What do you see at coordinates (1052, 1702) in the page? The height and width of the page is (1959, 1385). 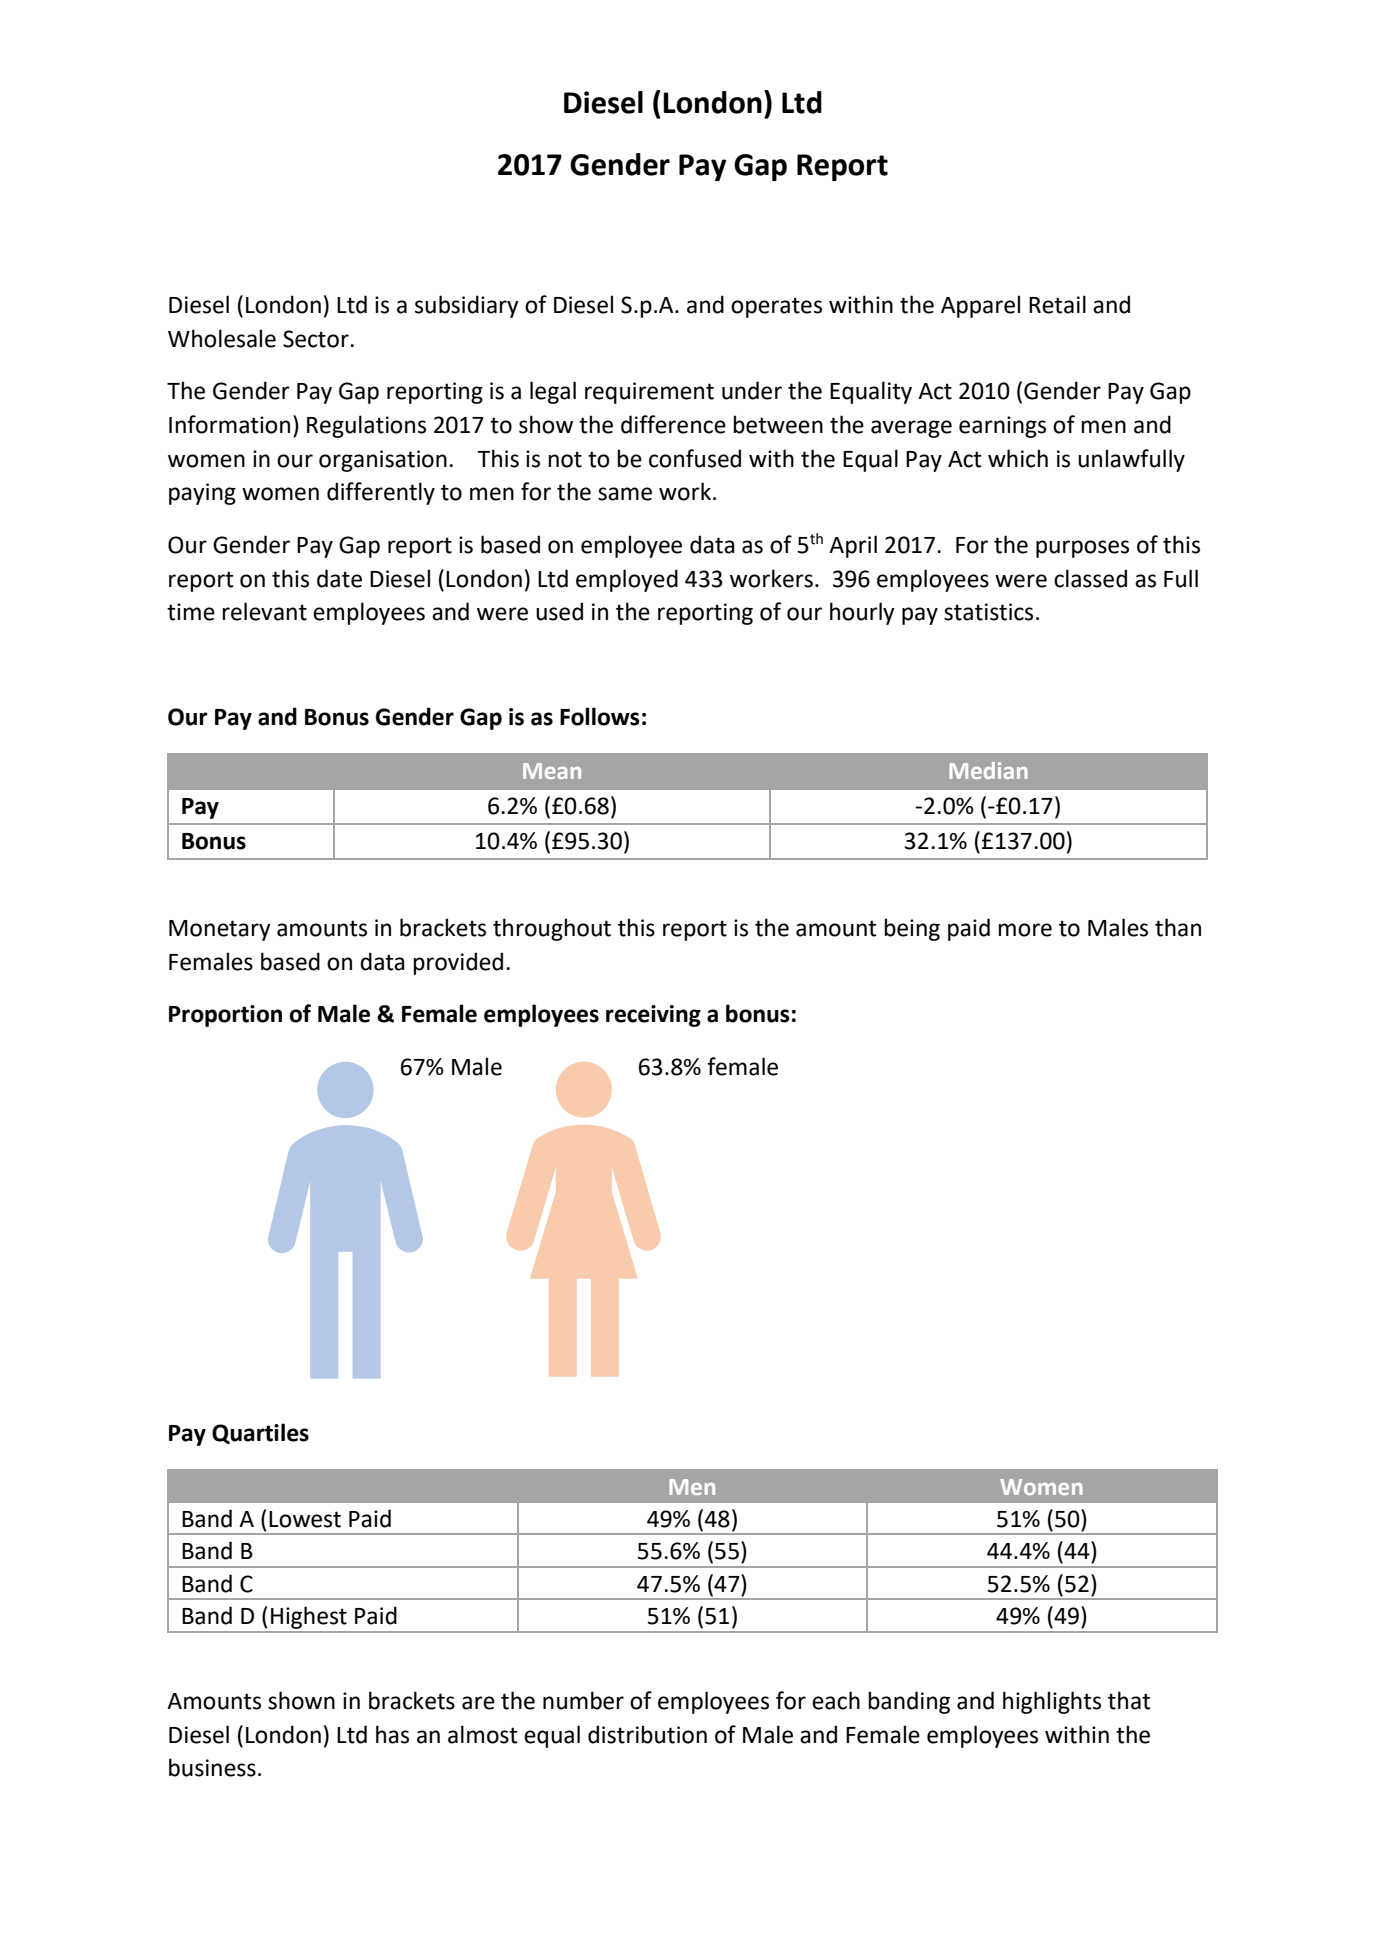 I see `highlights` at bounding box center [1052, 1702].
